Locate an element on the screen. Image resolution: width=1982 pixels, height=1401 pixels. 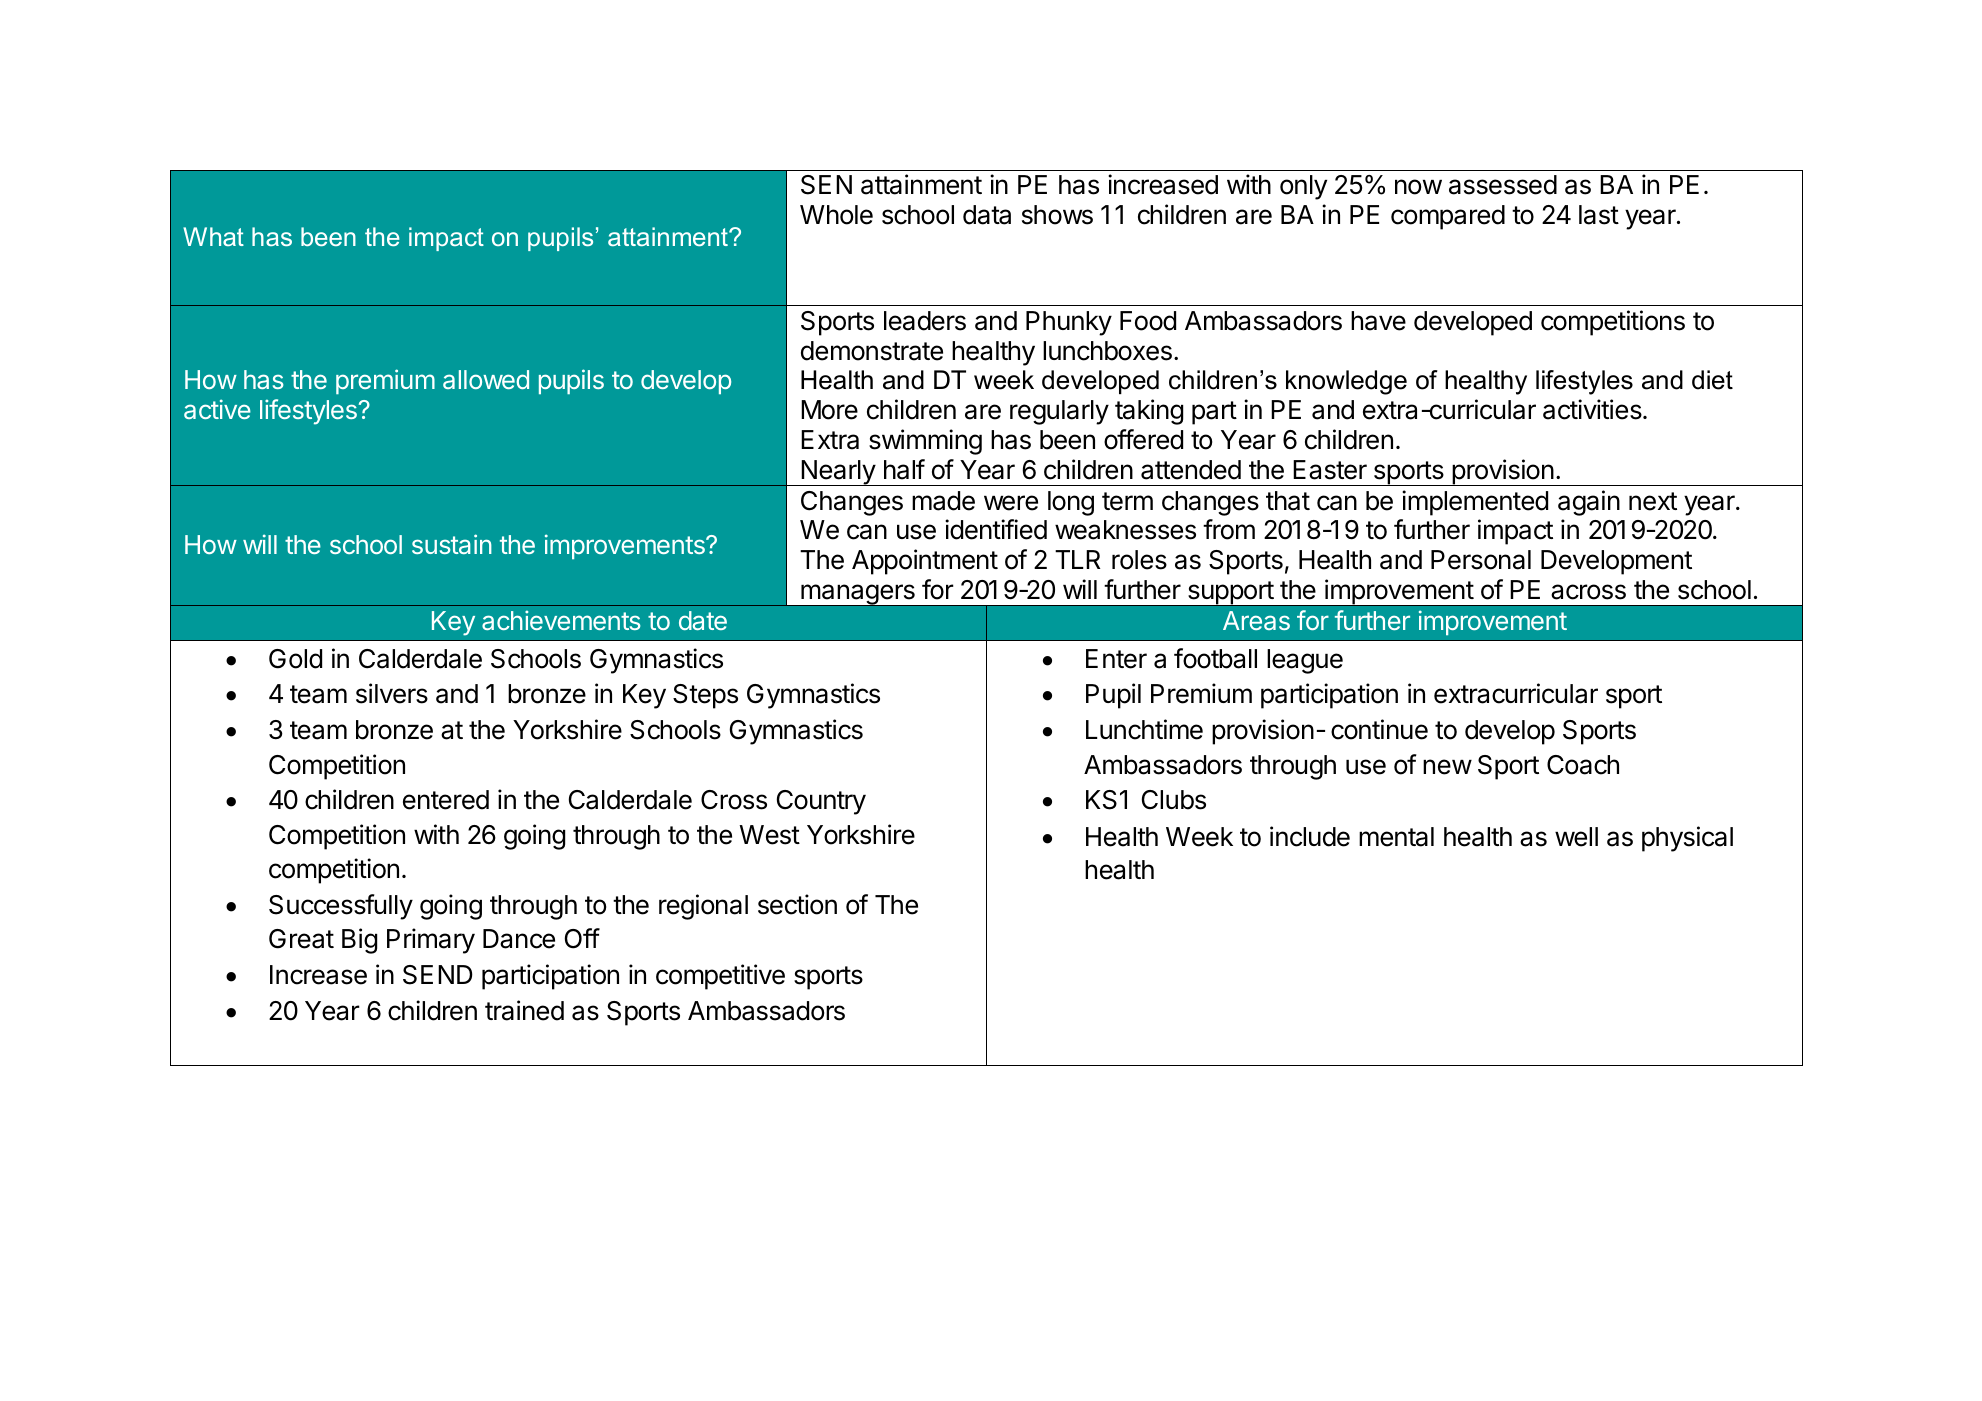
well is located at coordinates (1576, 837).
